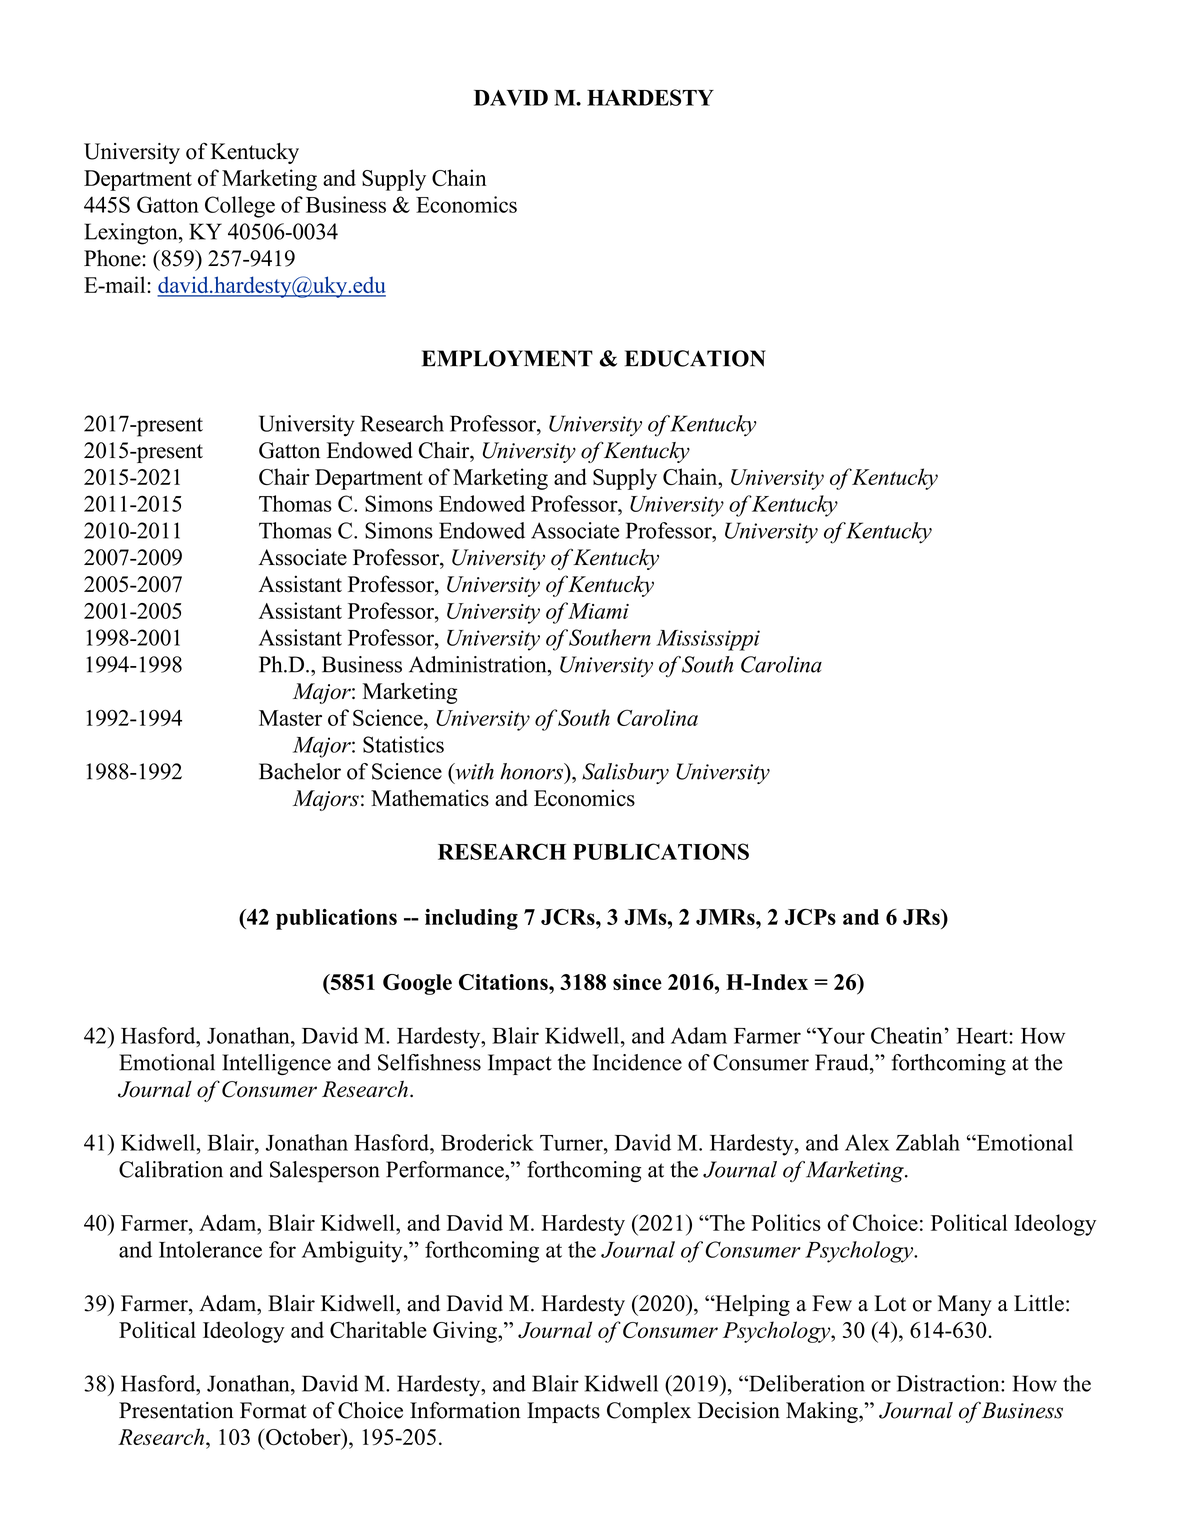 This screenshot has width=1187, height=1536. Describe the element at coordinates (625, 773) in the screenshot. I see `Salisbury` at that location.
